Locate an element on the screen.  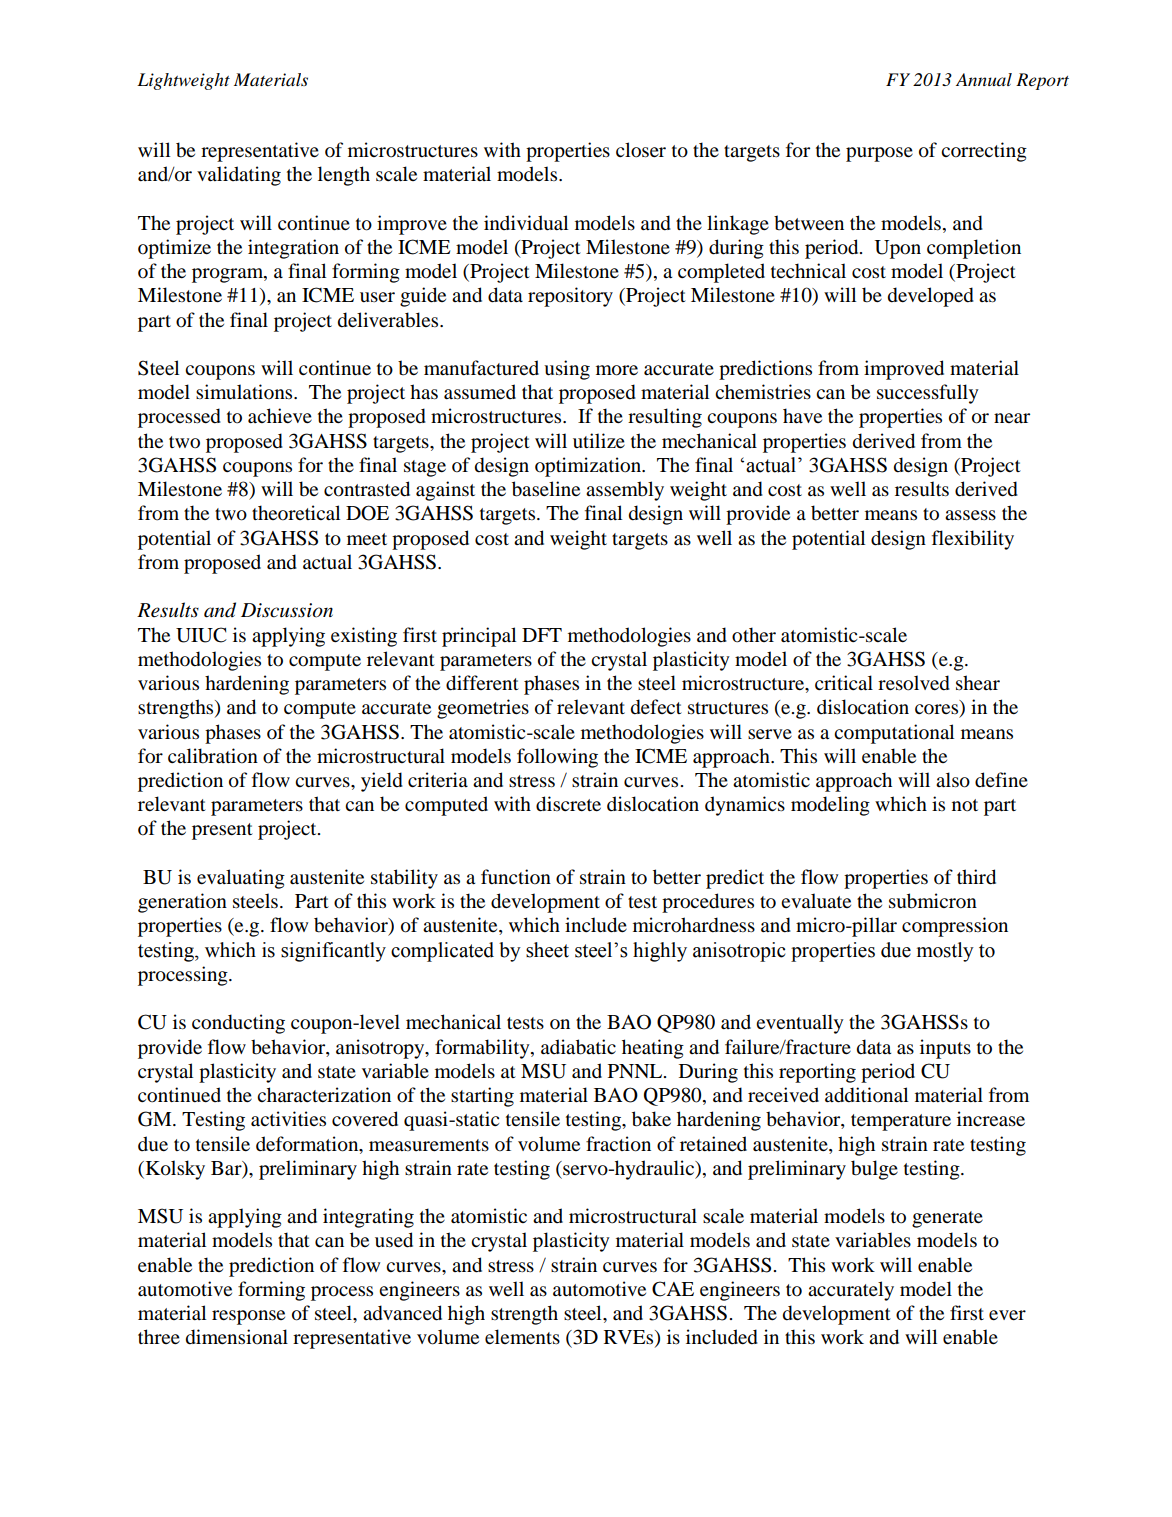
closer is located at coordinates (641, 150).
